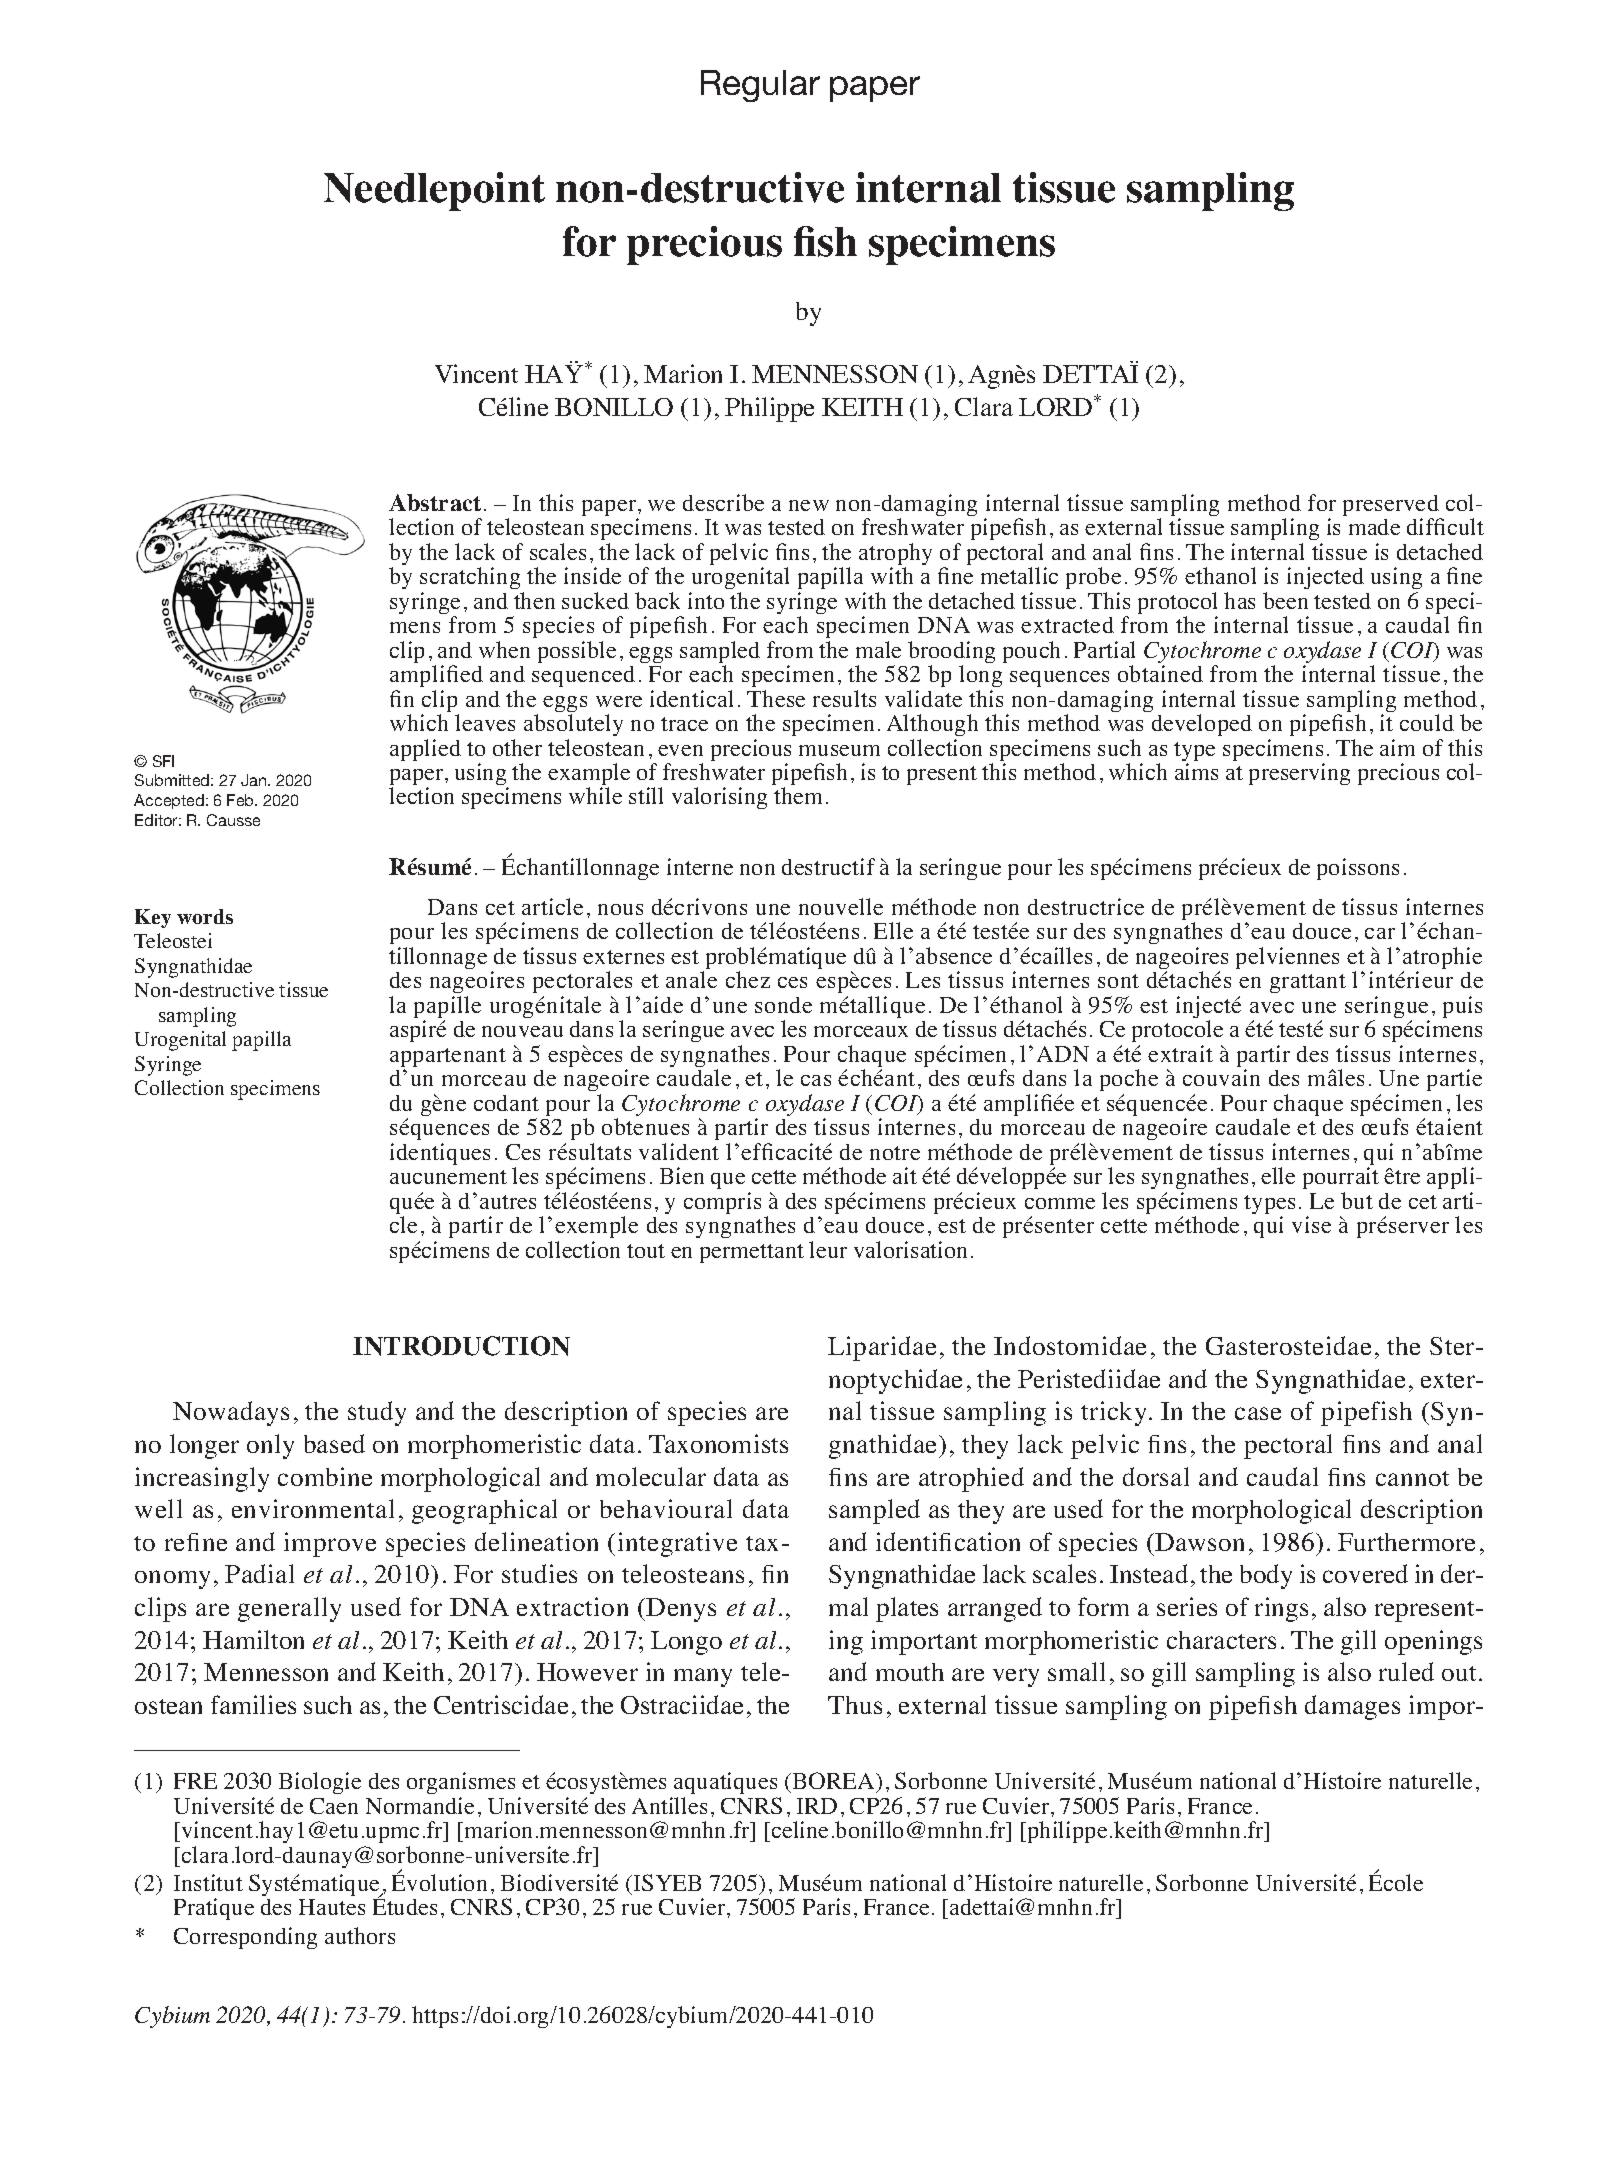 Image resolution: width=1619 pixels, height=2158 pixels. What do you see at coordinates (255, 780) in the document?
I see `Jan` at bounding box center [255, 780].
